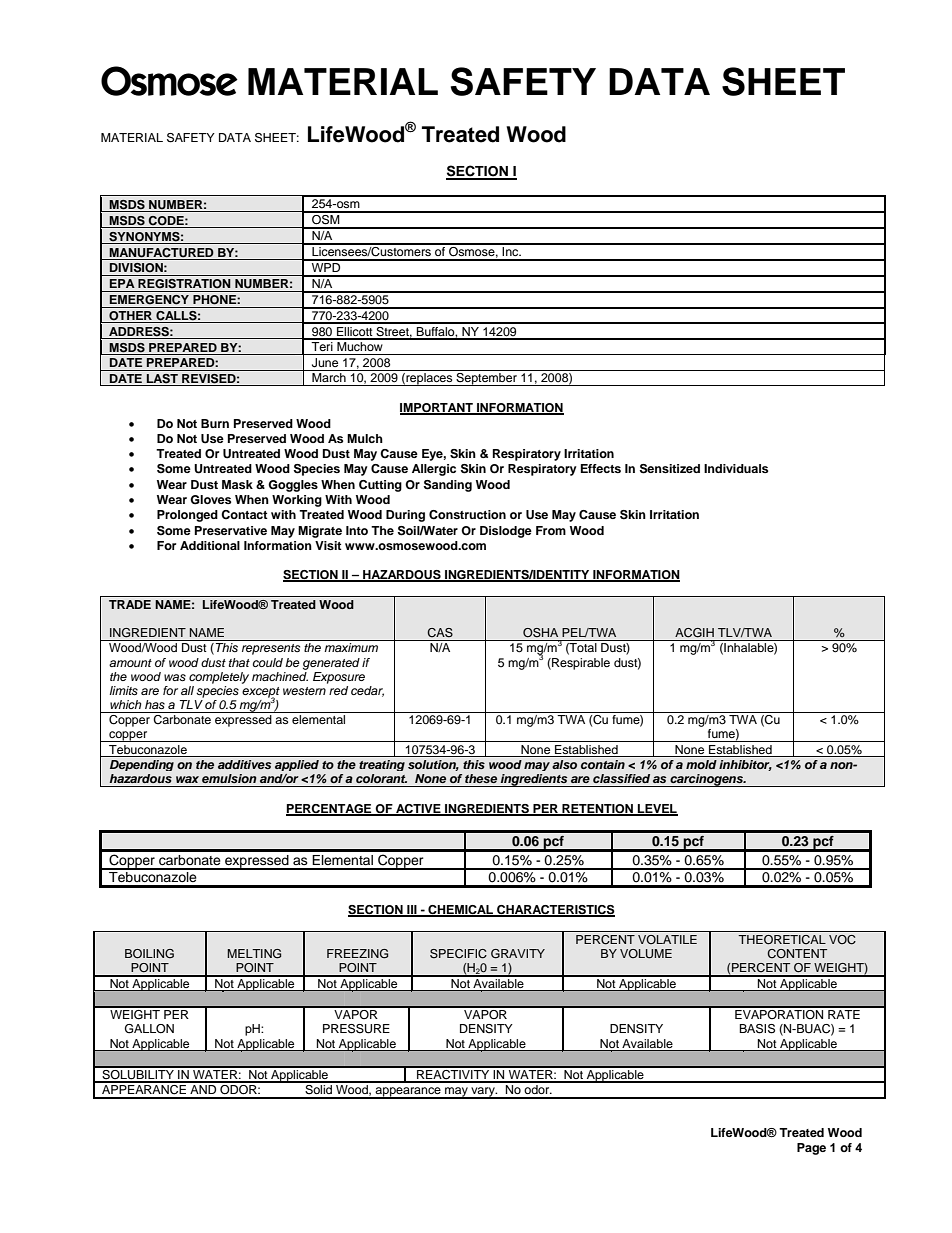  What do you see at coordinates (244, 764) in the screenshot?
I see `additives` at bounding box center [244, 764].
